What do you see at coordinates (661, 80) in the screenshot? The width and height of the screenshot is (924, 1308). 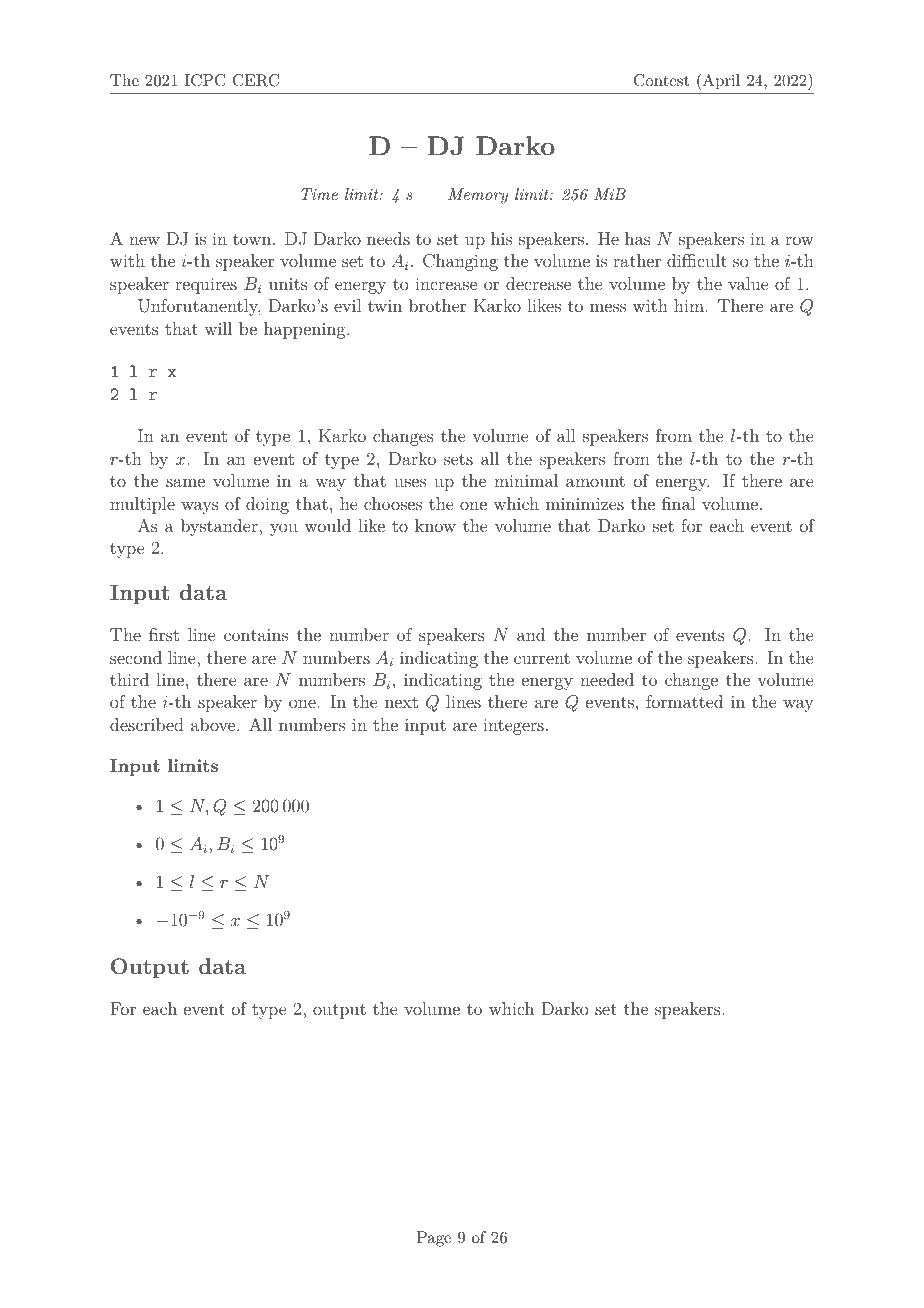 I see `Contest` at bounding box center [661, 80].
